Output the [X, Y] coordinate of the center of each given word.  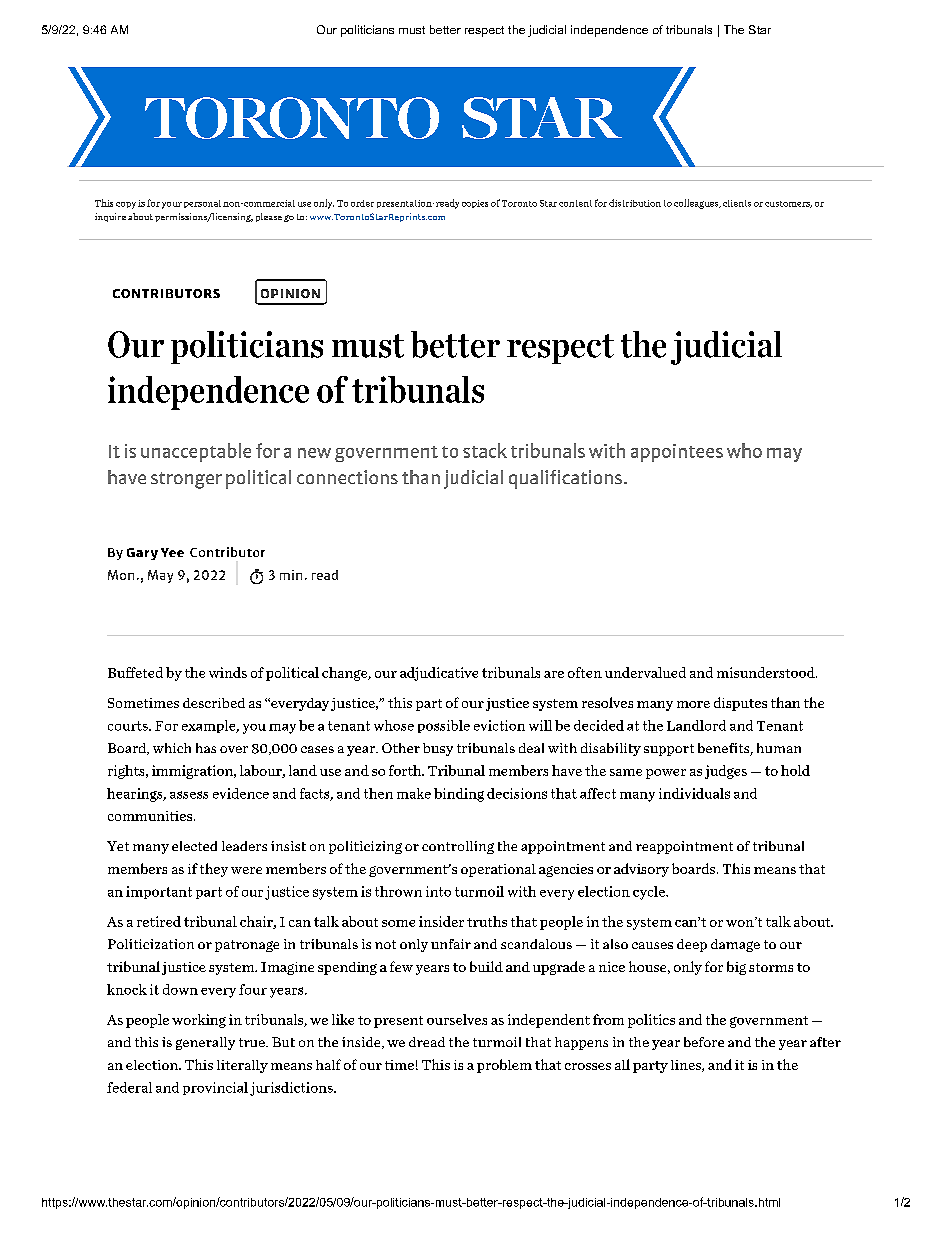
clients [737, 203]
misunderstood [767, 672]
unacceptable [196, 452]
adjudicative [439, 674]
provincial [215, 1088]
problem [504, 1066]
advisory [641, 870]
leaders [244, 846]
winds [228, 672]
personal [202, 204]
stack [485, 450]
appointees [677, 453]
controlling [458, 847]
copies [475, 204]
